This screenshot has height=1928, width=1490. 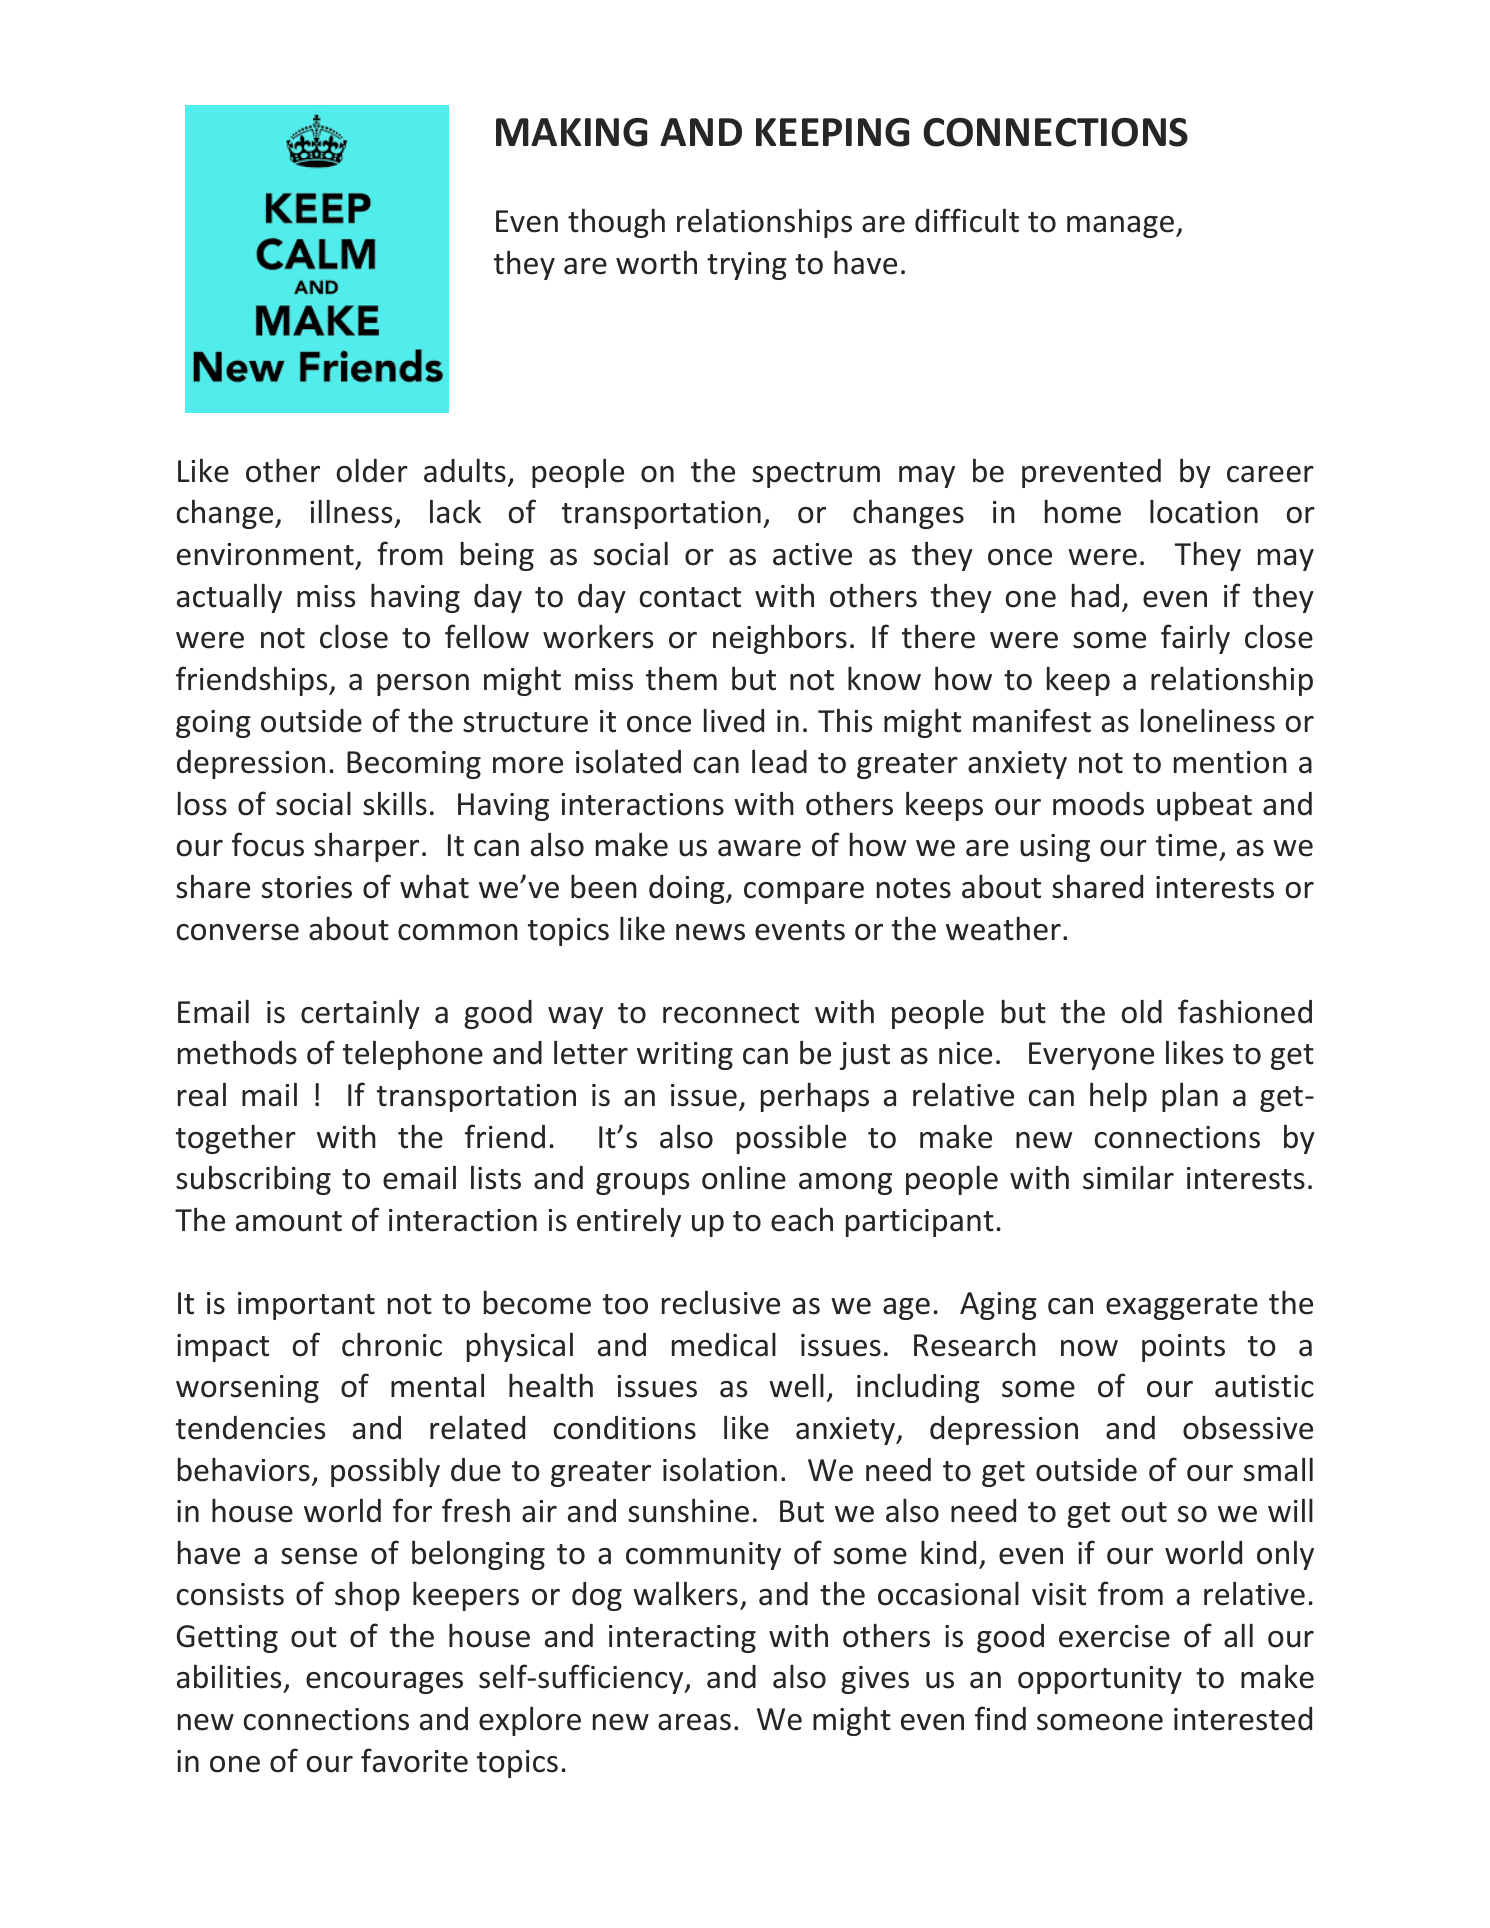 What do you see at coordinates (1122, 227) in the screenshot?
I see `manage` at bounding box center [1122, 227].
